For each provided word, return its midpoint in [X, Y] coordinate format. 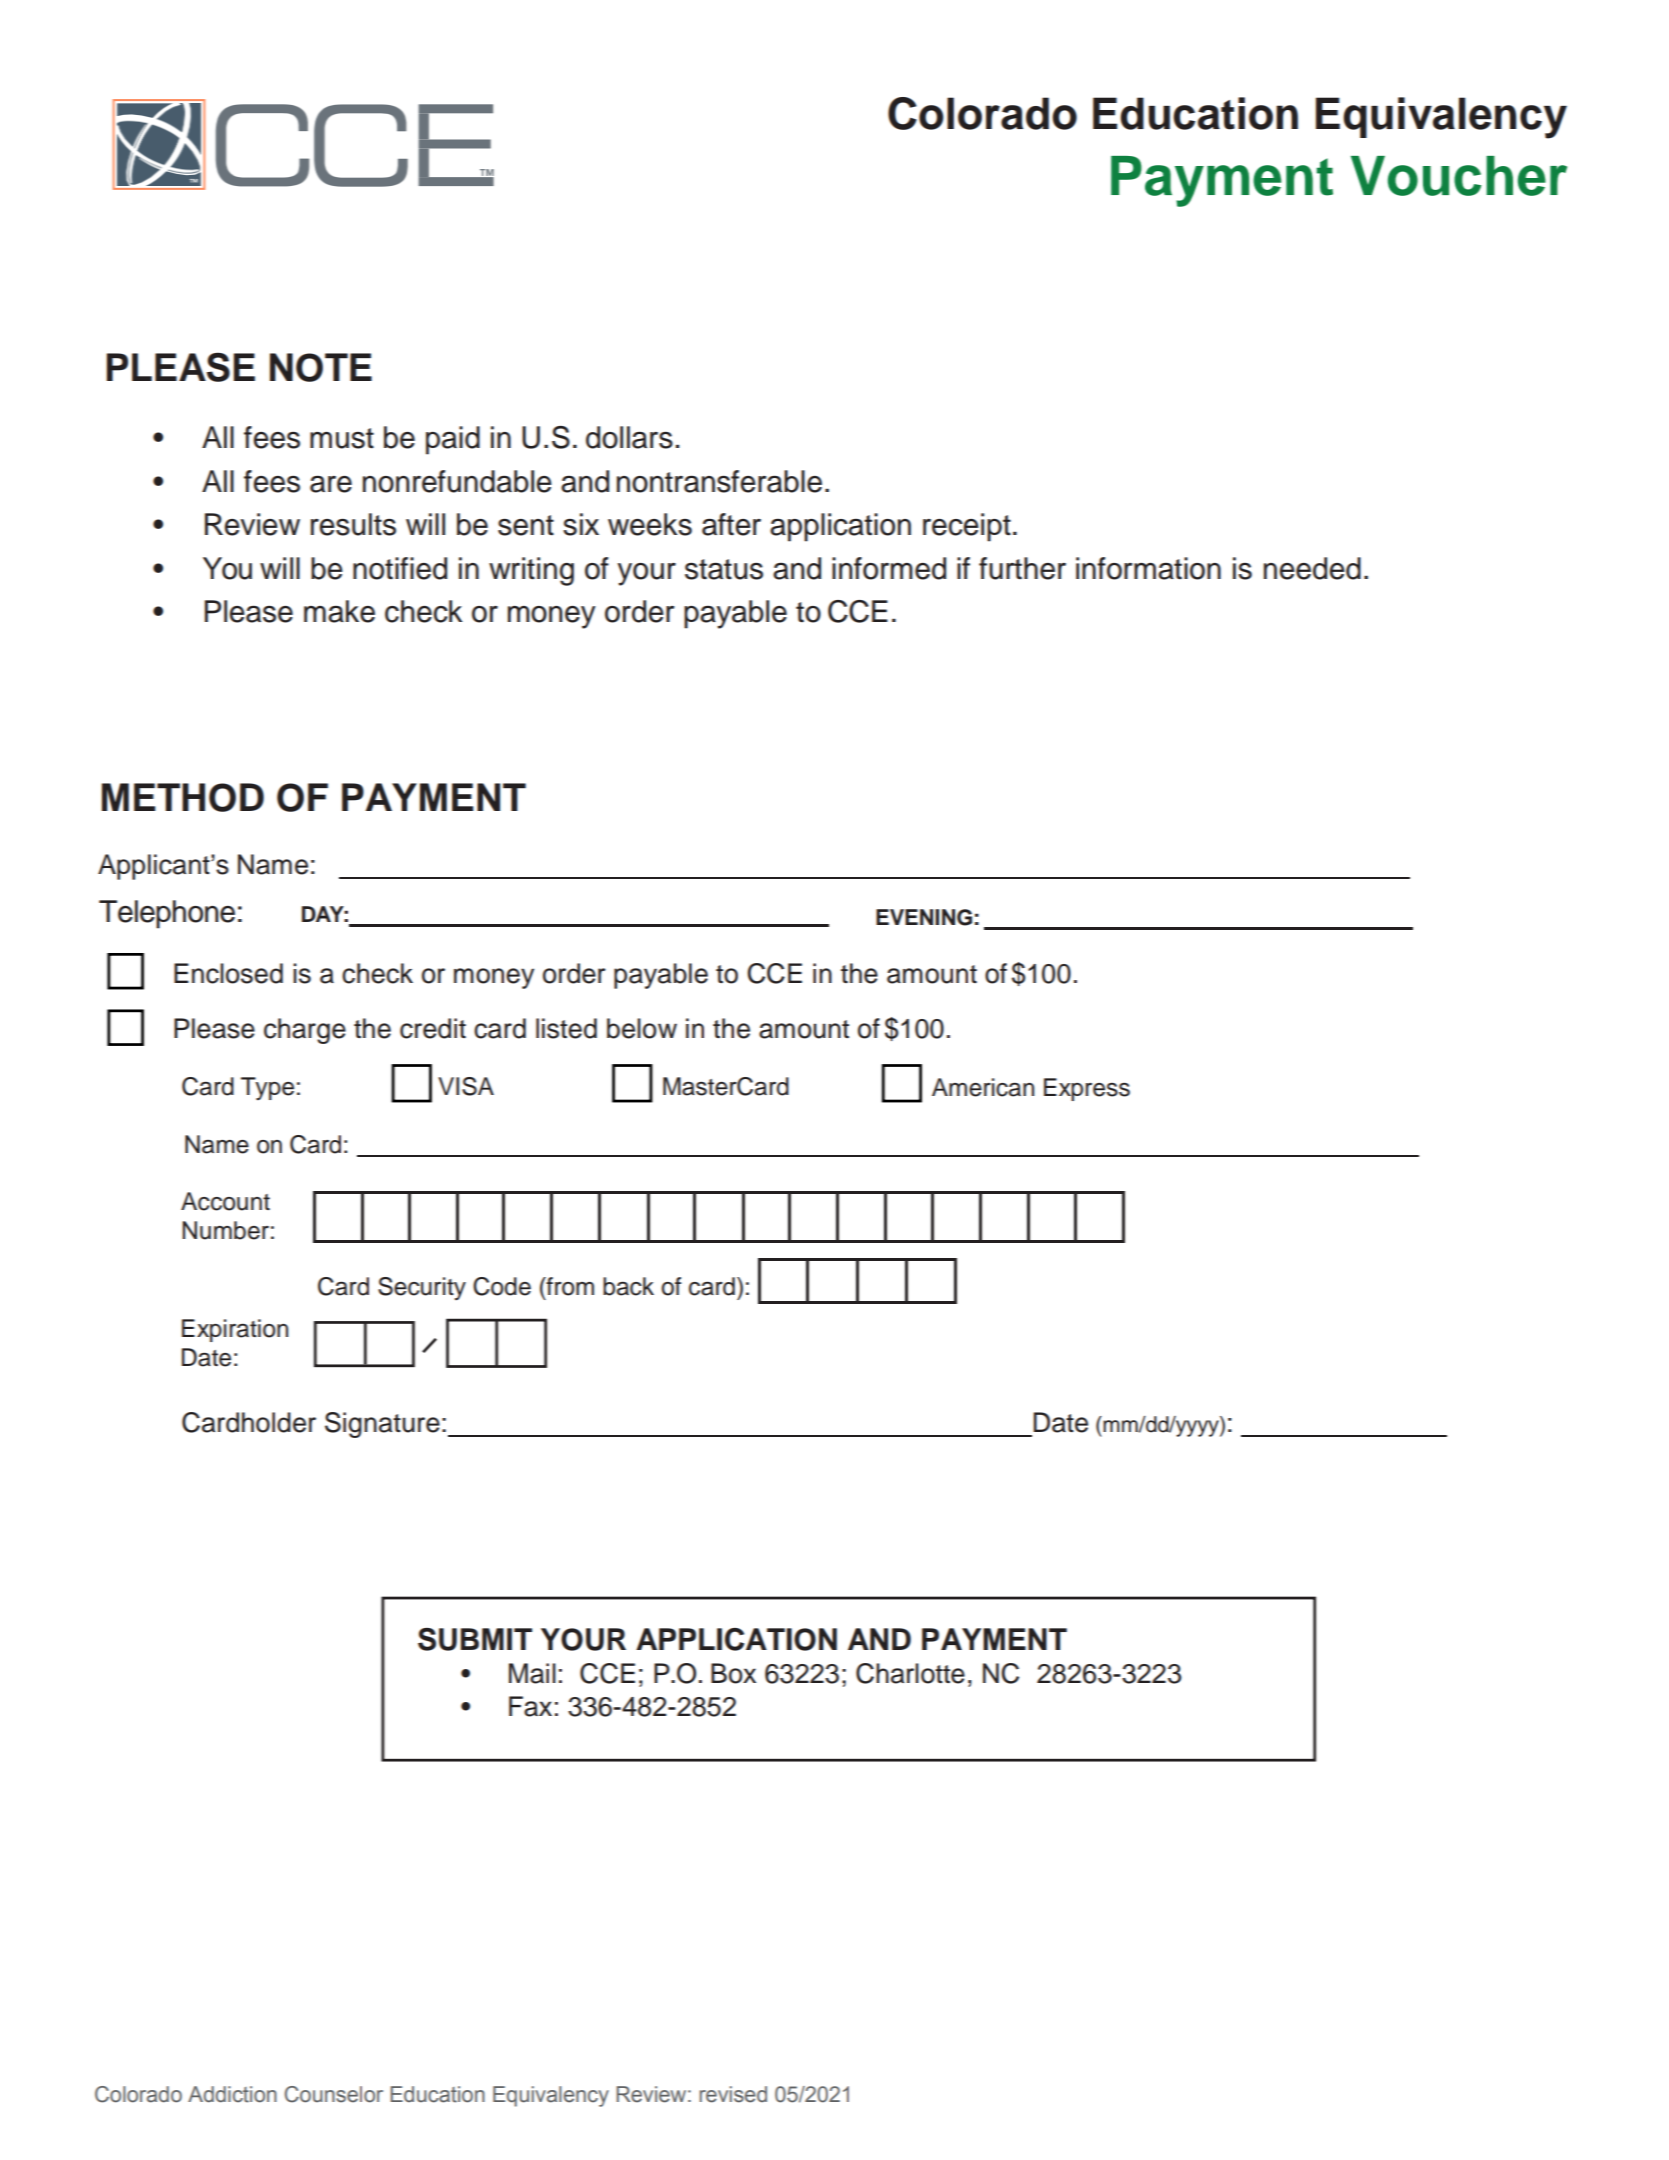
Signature [382, 1425]
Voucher [1459, 176]
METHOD [183, 797]
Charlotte [910, 1673]
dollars [629, 437]
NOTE [321, 367]
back [628, 1286]
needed [1312, 568]
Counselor [334, 2094]
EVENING [924, 917]
